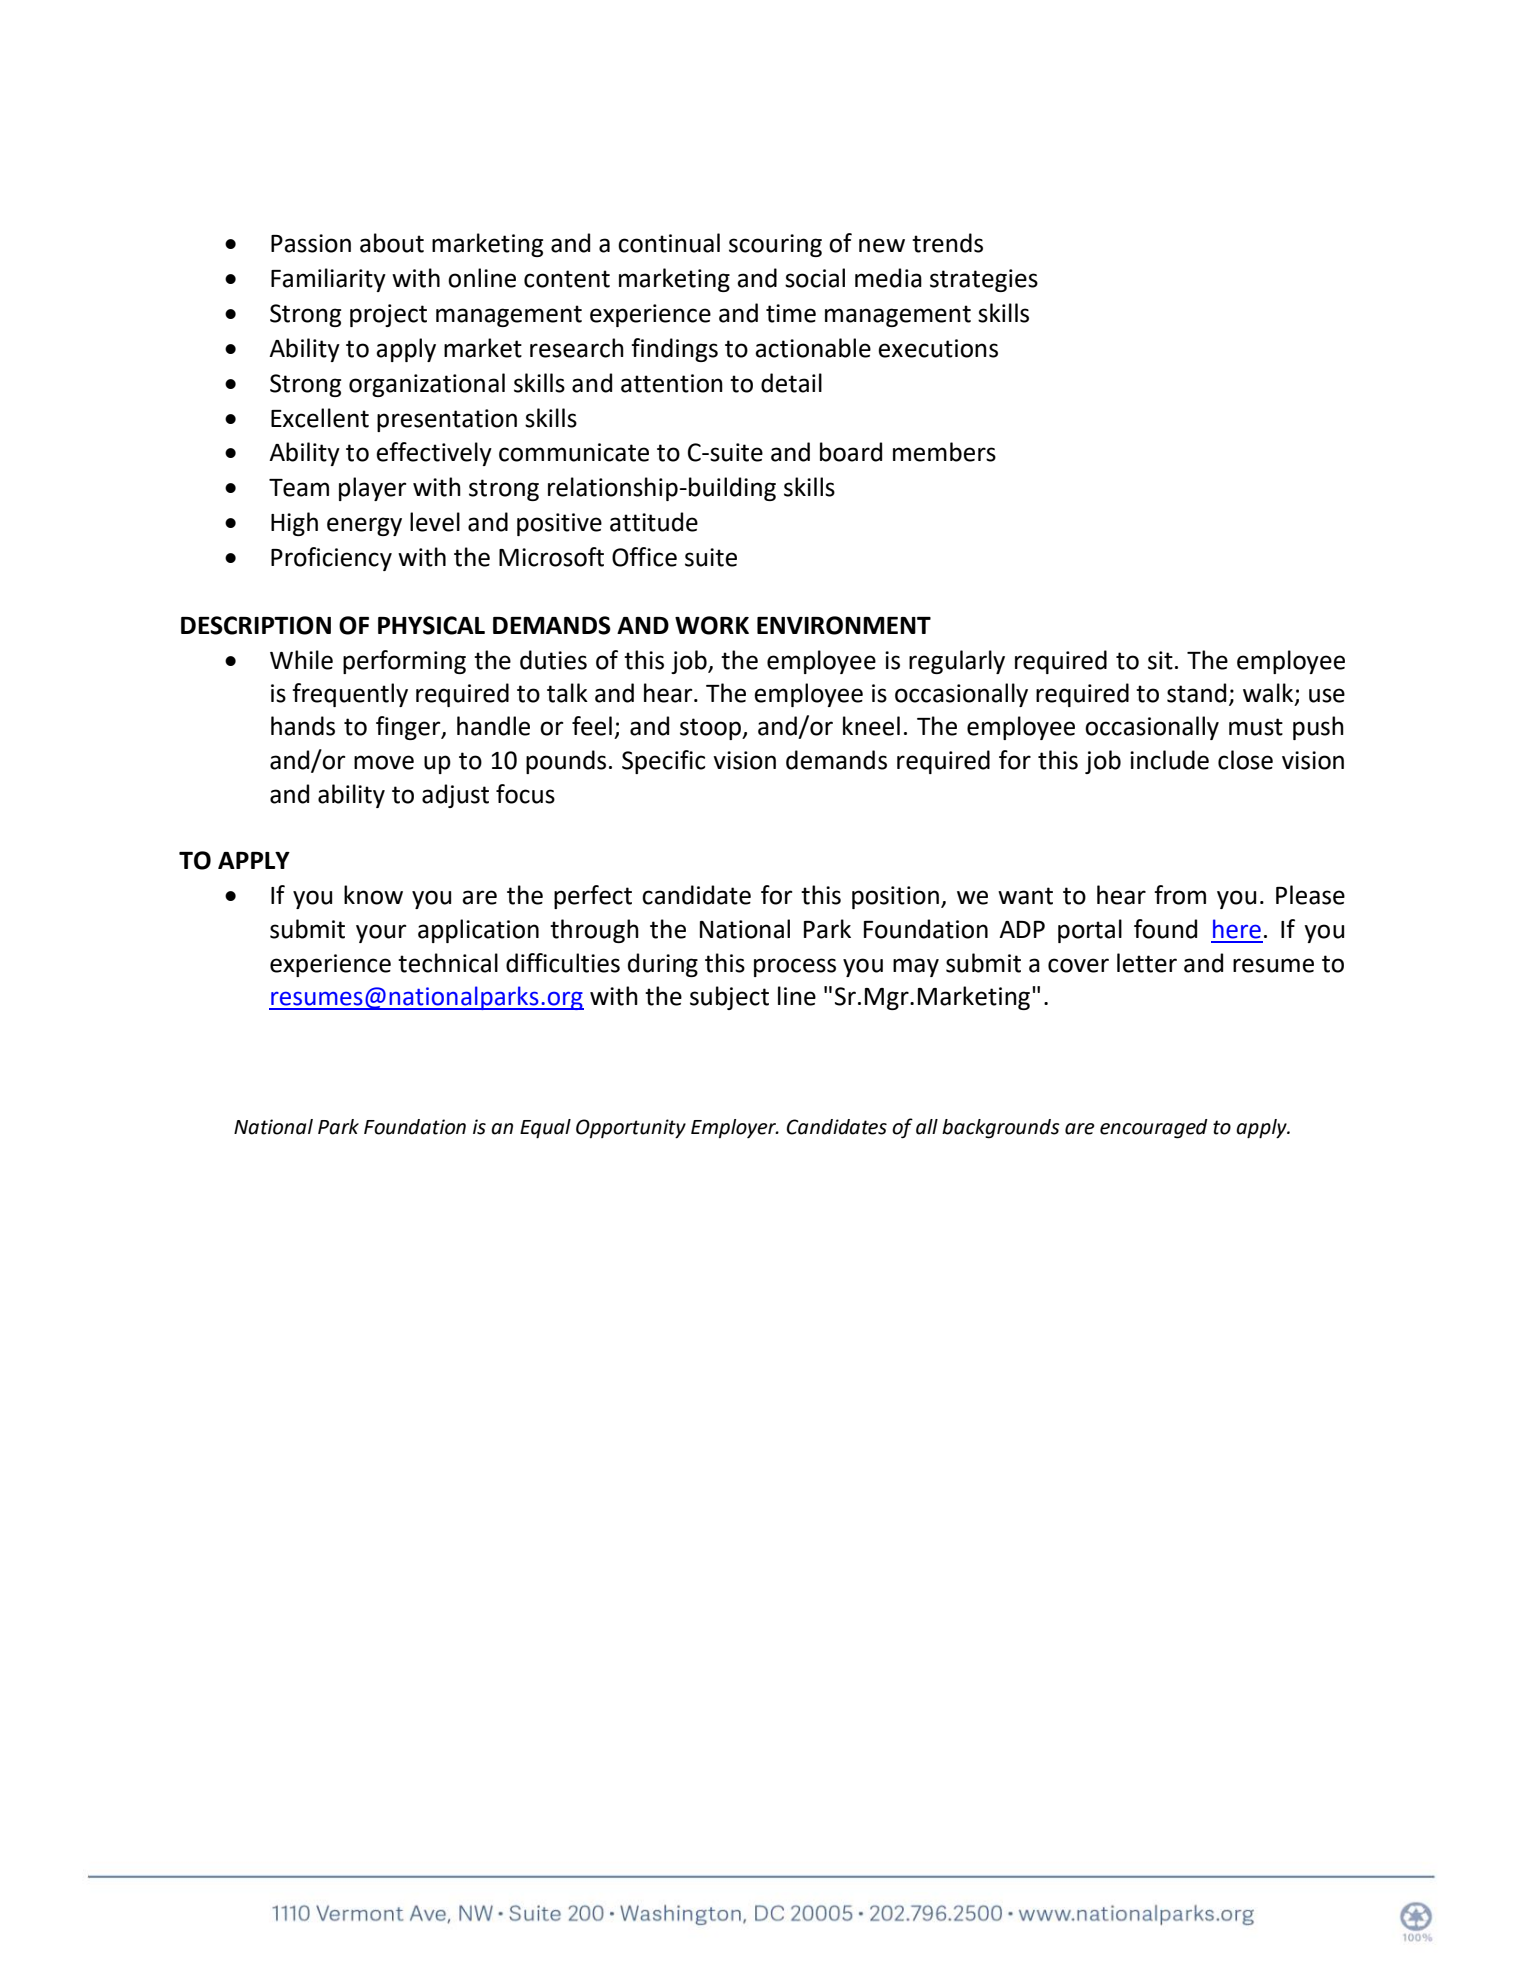  Describe the element at coordinates (328, 280) in the screenshot. I see `Familiarity` at that location.
